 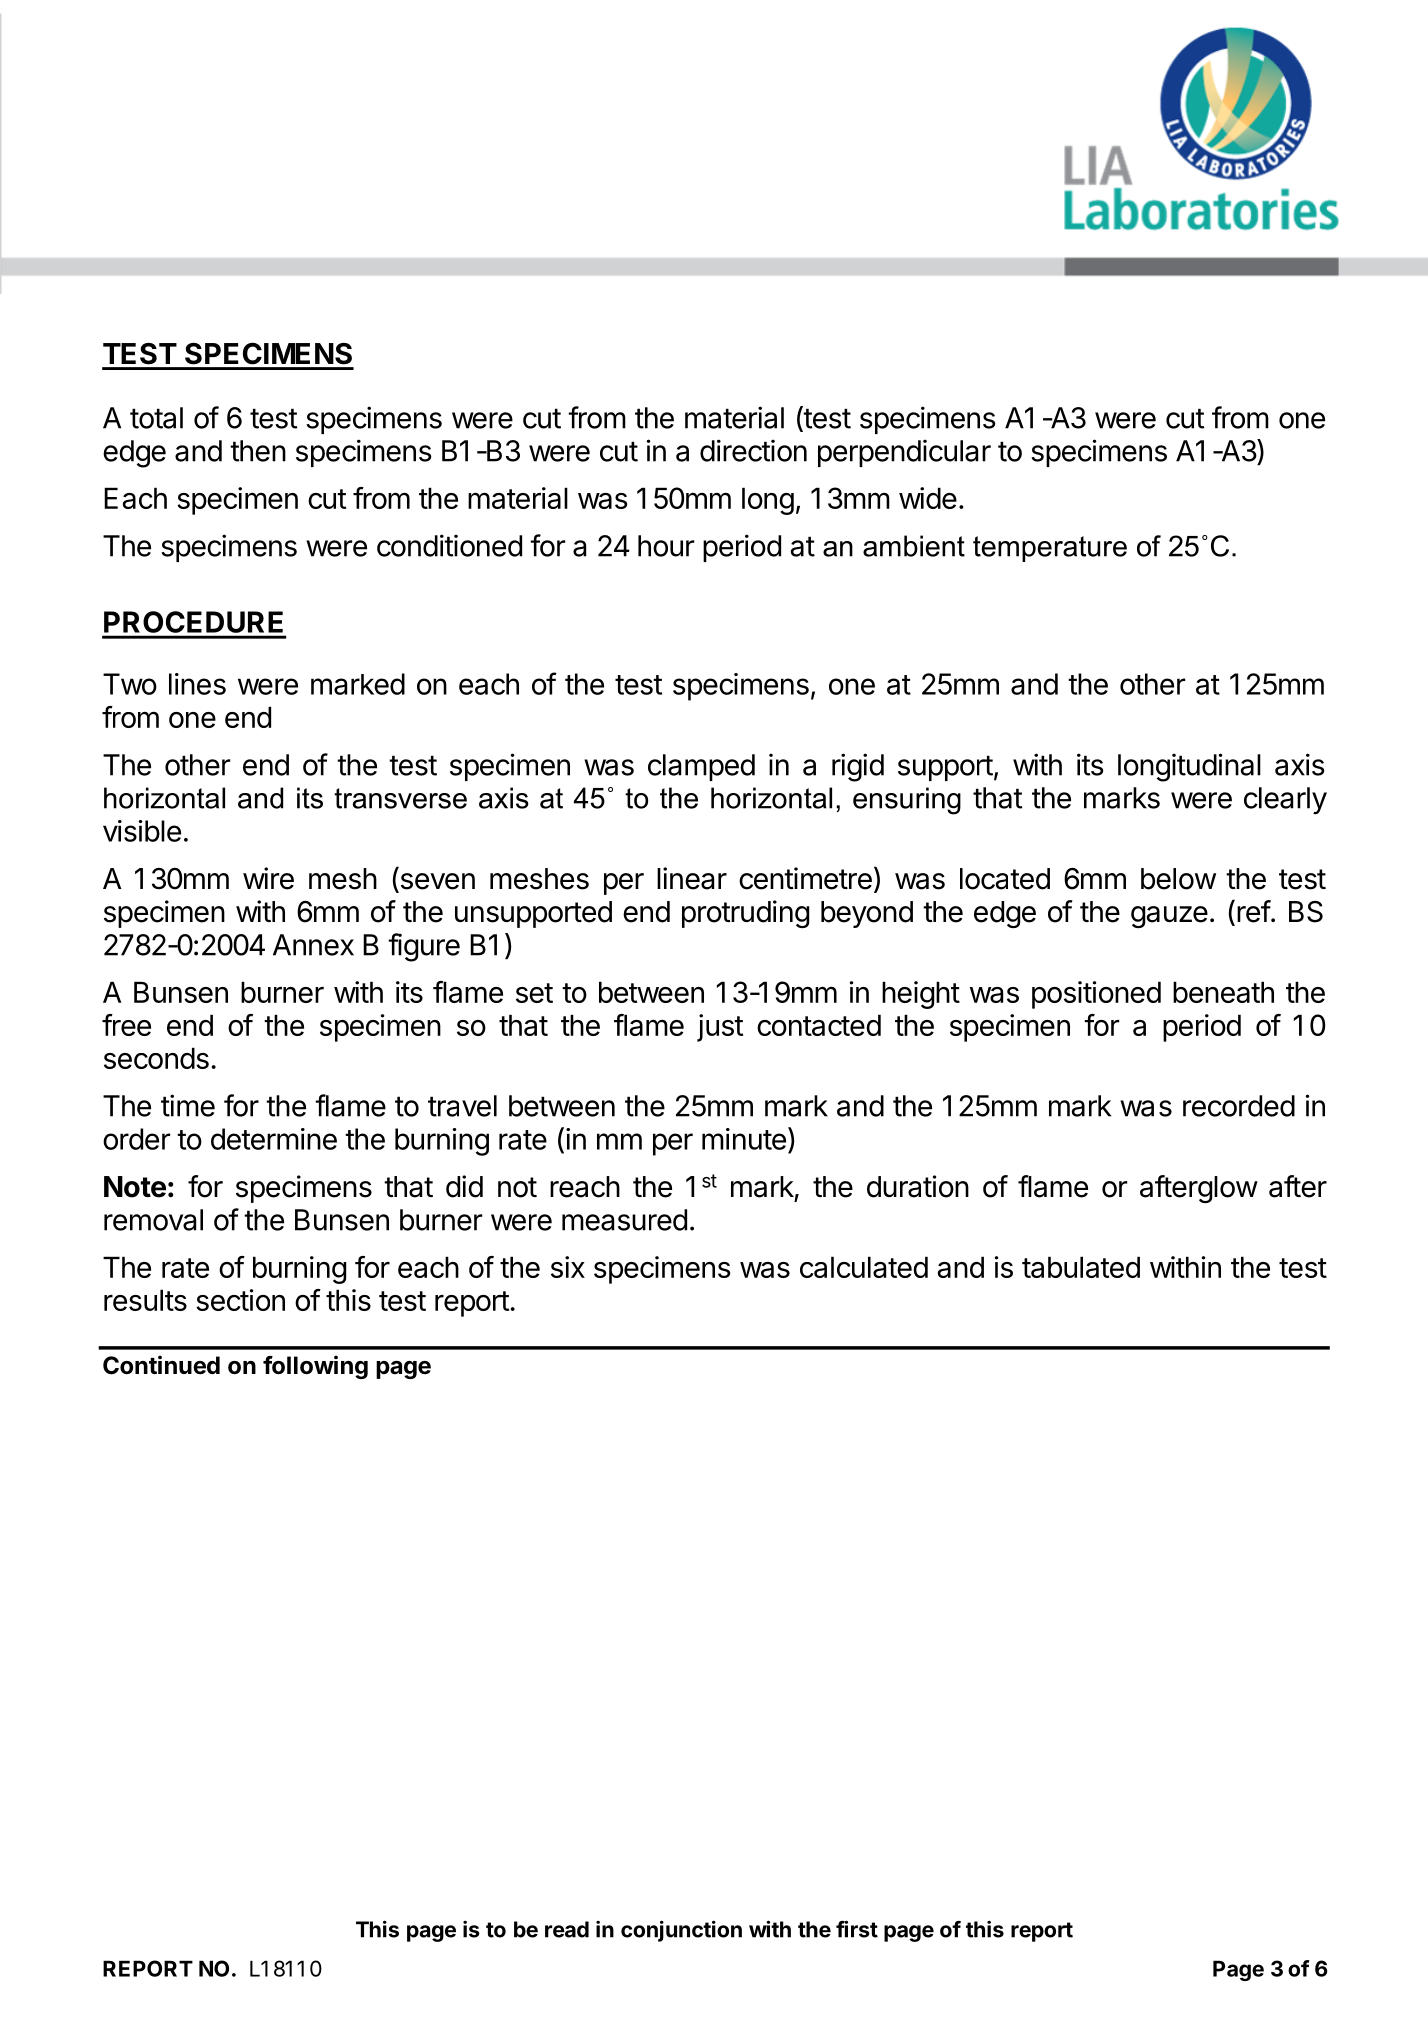 What do you see at coordinates (681, 1931) in the image?
I see `conjunction` at bounding box center [681, 1931].
